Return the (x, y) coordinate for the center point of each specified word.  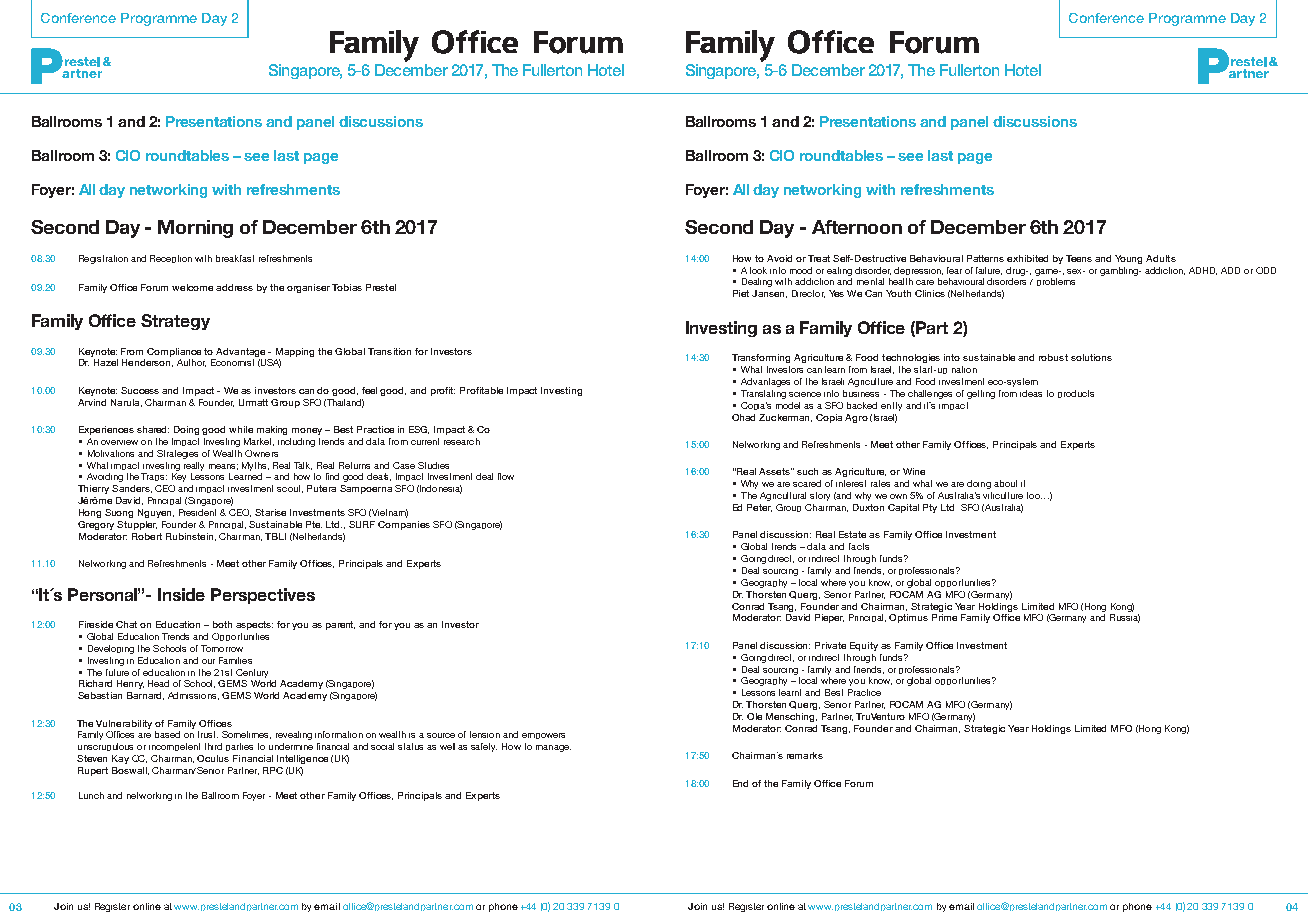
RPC (273, 770)
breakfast (235, 258)
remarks (805, 755)
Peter (759, 508)
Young (1128, 259)
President (197, 512)
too (1034, 495)
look (758, 270)
